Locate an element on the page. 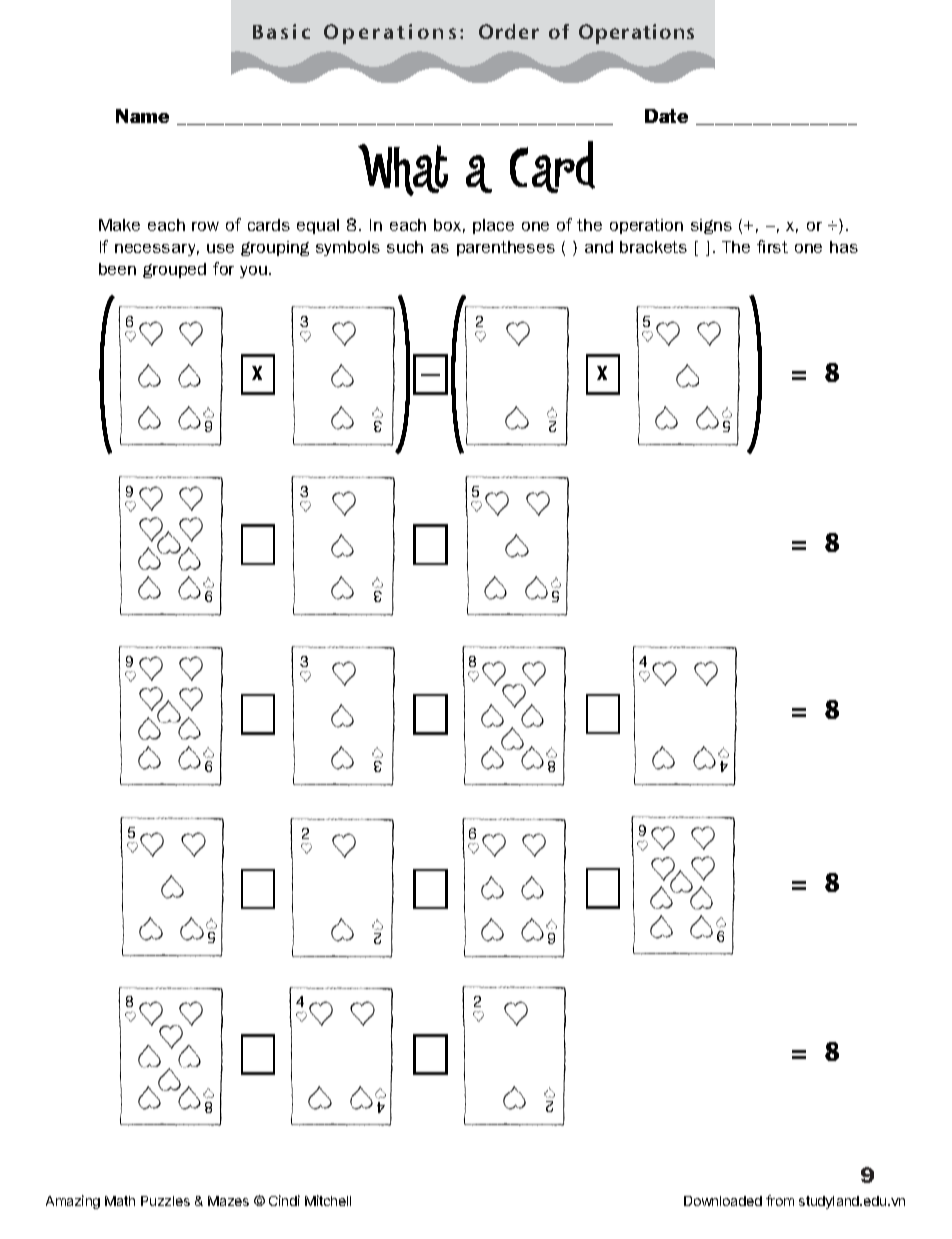 This page has width=952, height=1239. grouped is located at coordinates (174, 270).
